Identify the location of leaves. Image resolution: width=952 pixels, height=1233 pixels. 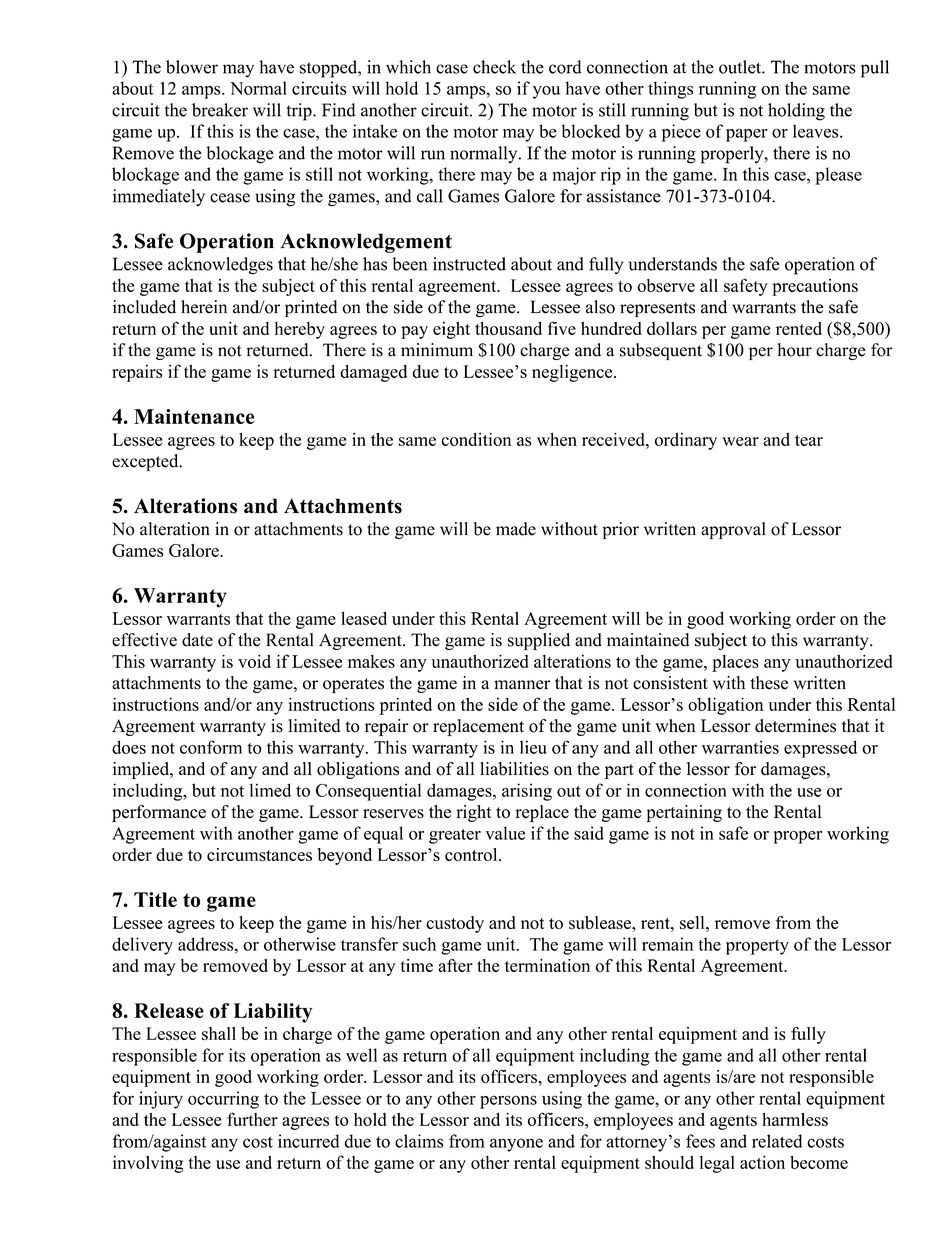
(817, 131).
